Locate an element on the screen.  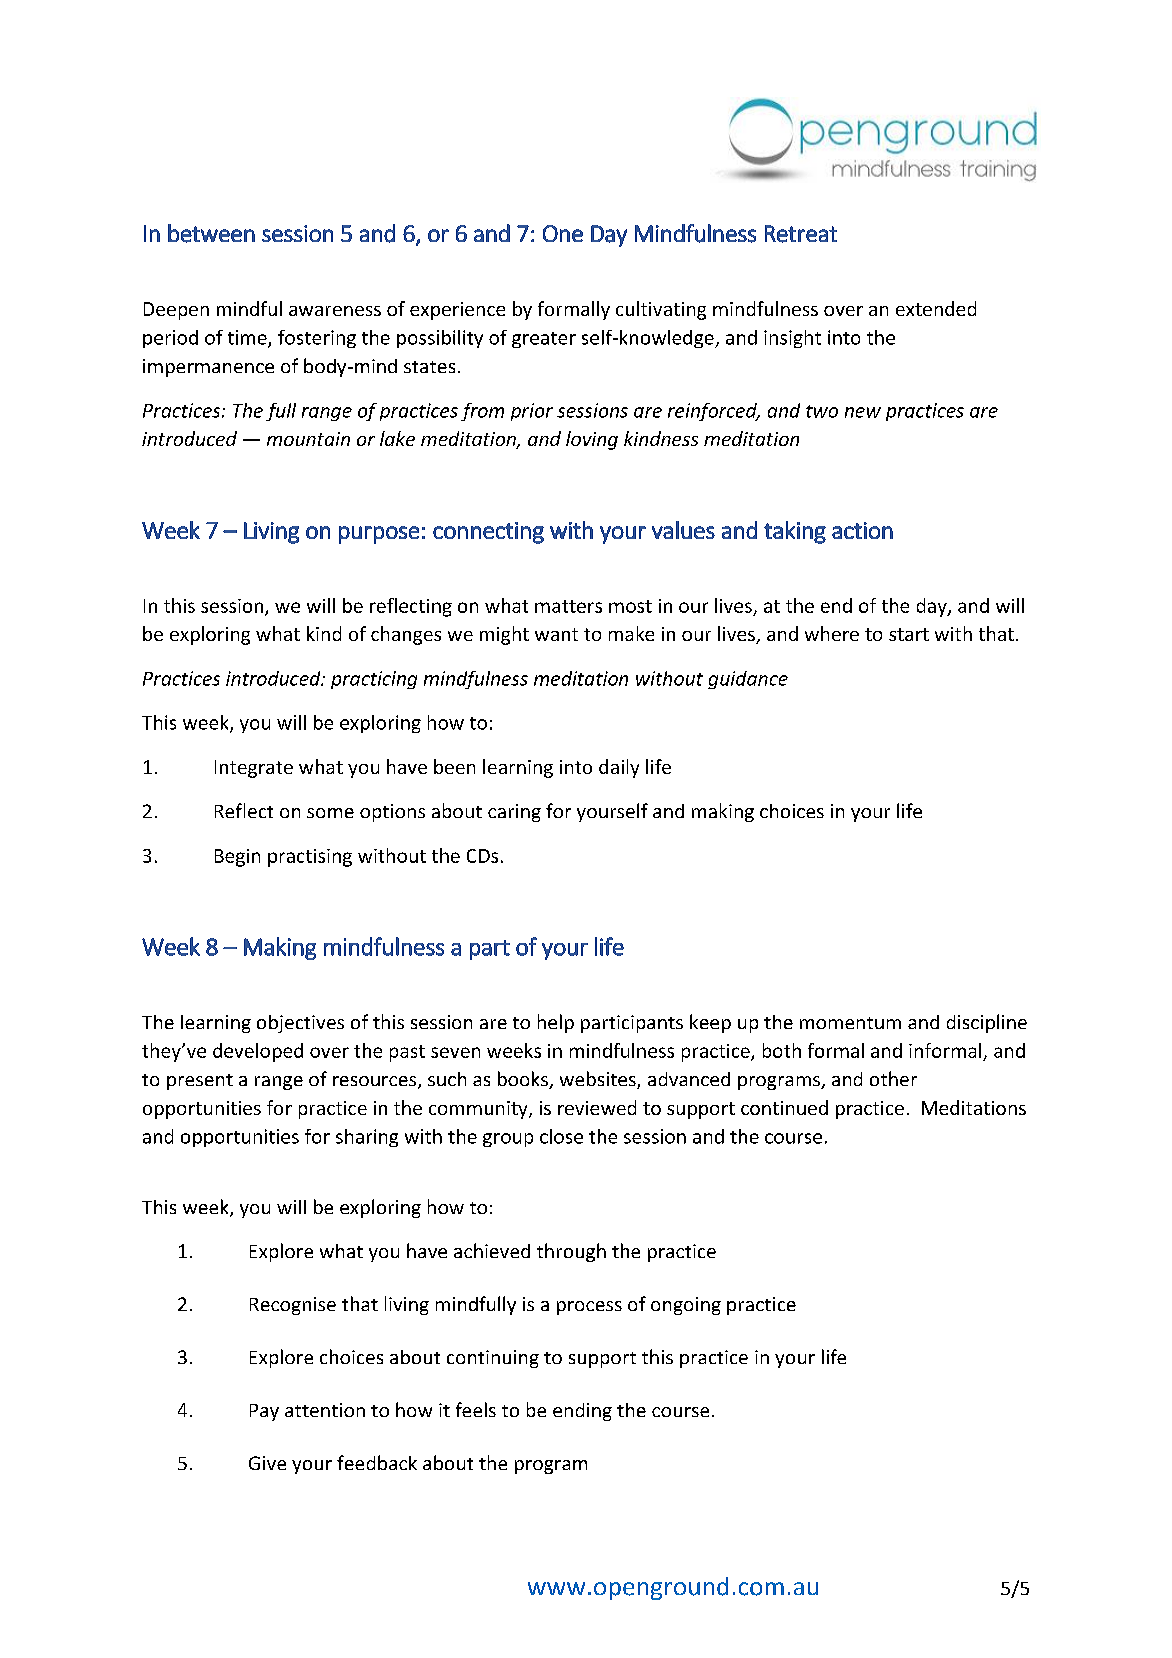
between is located at coordinates (211, 233).
